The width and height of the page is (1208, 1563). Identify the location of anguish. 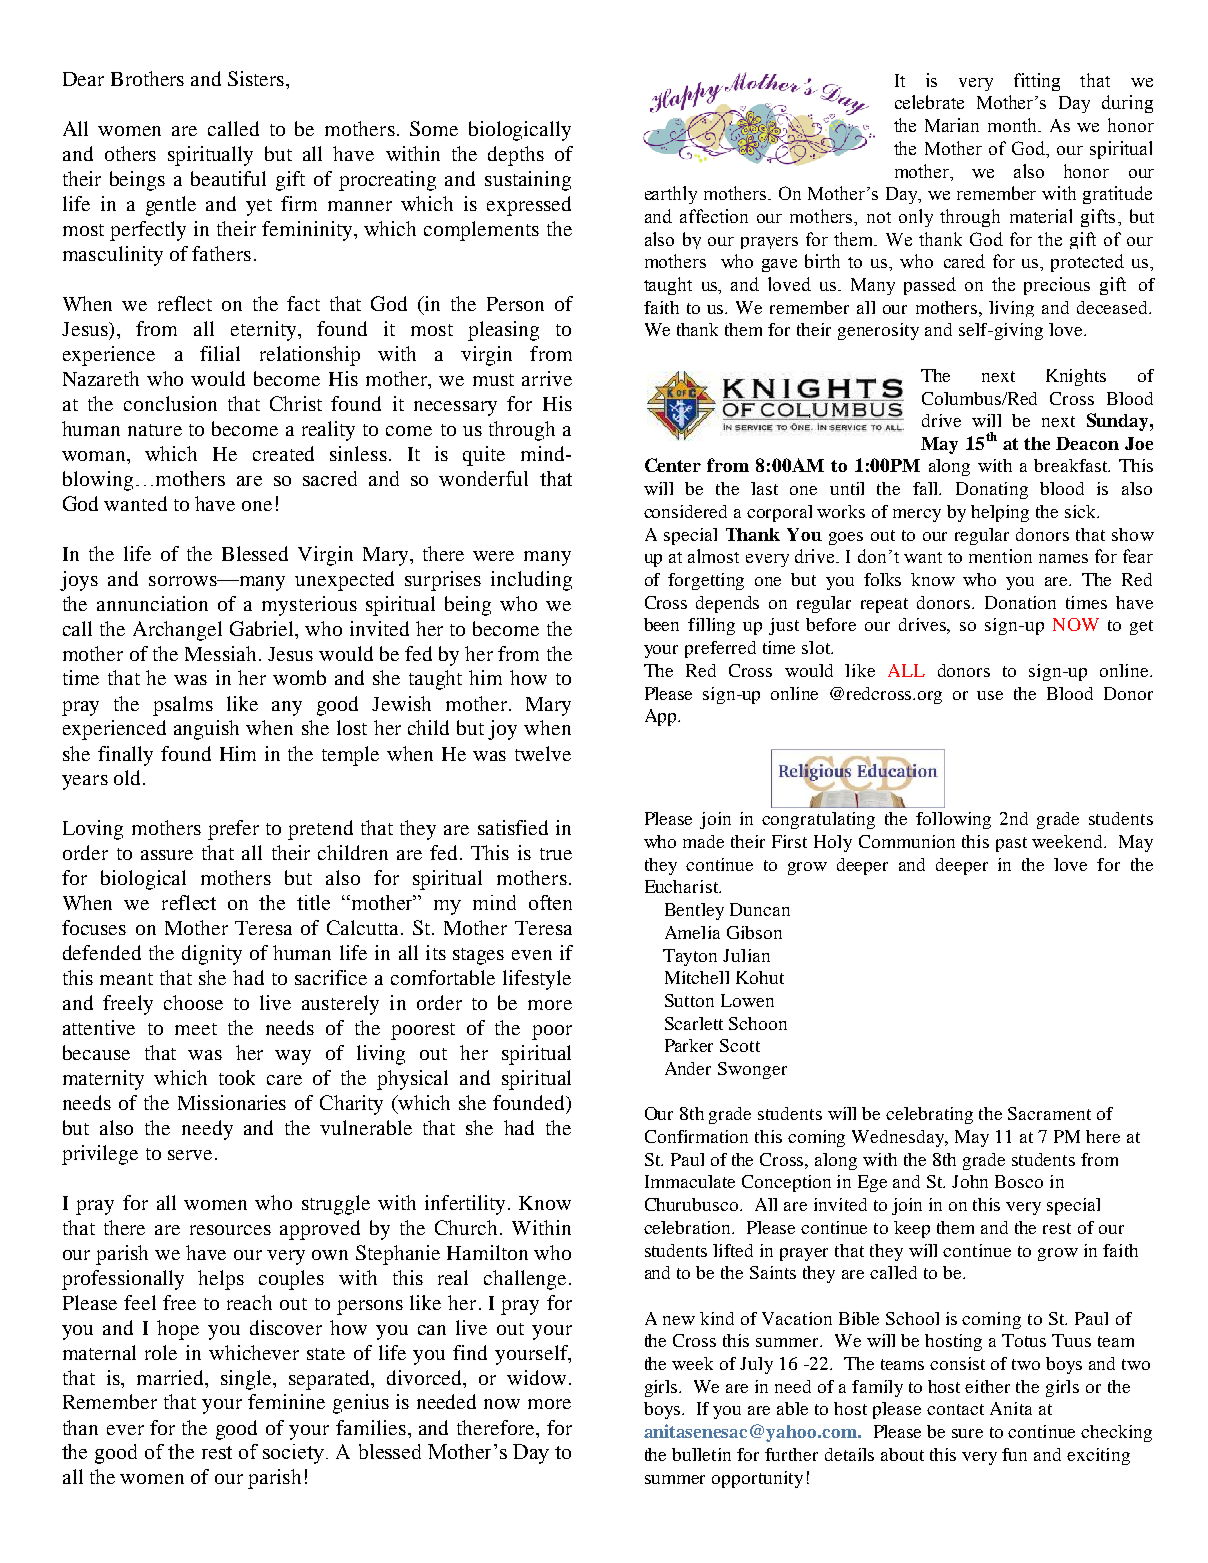
(206, 730).
